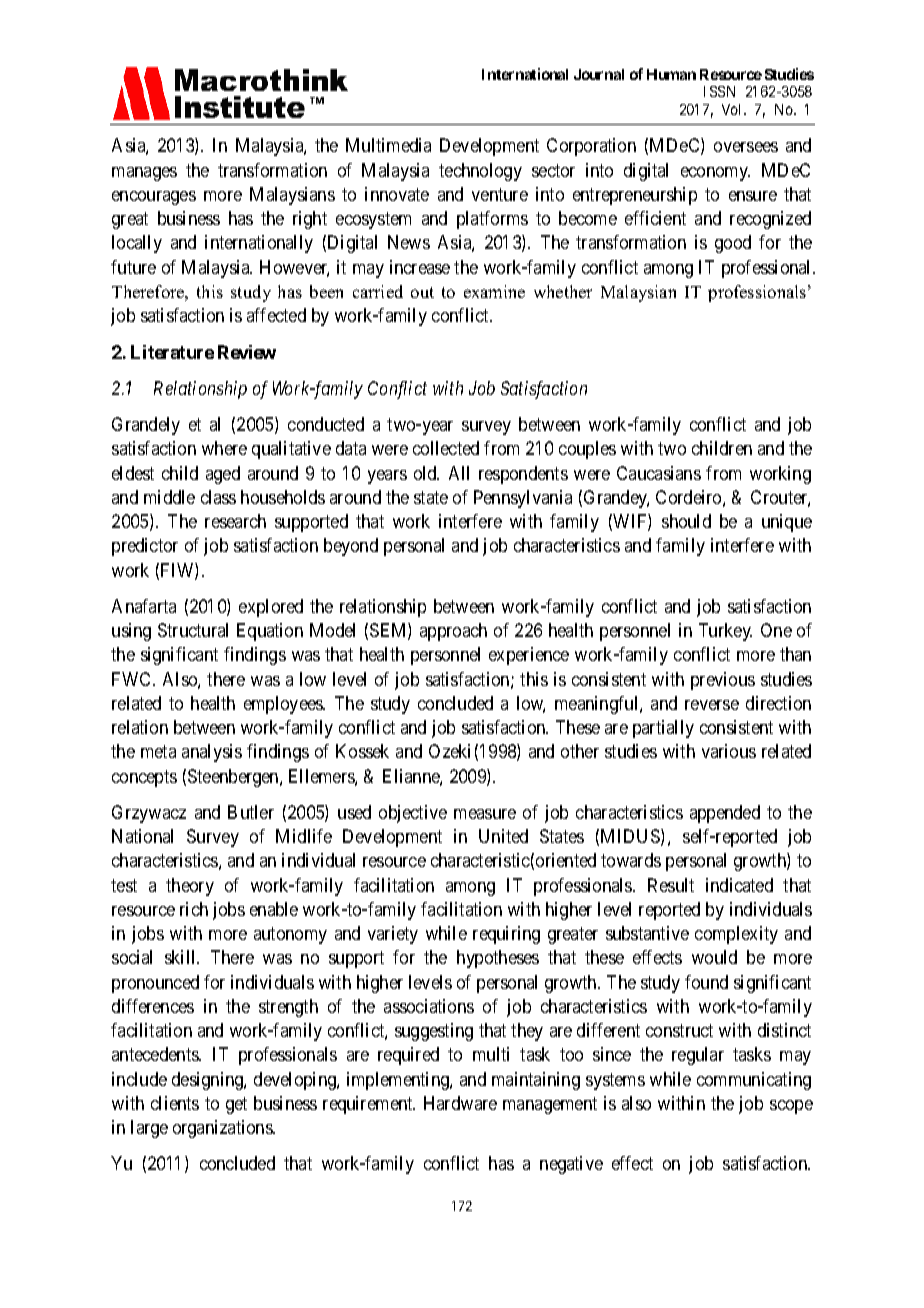  Describe the element at coordinates (494, 291) in the screenshot. I see `examine` at that location.
